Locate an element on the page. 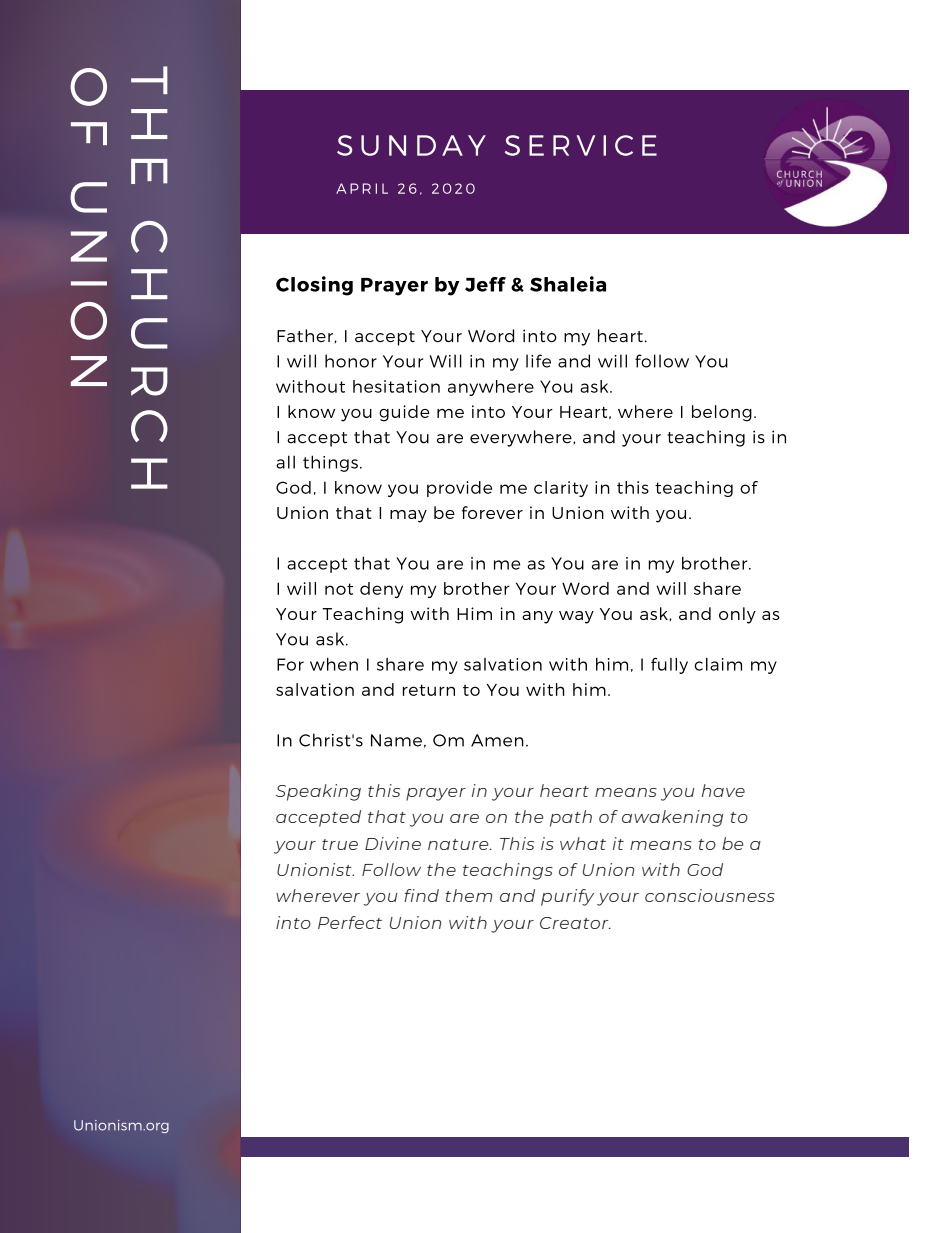 This image has width=952, height=1233. Perfect is located at coordinates (350, 922).
